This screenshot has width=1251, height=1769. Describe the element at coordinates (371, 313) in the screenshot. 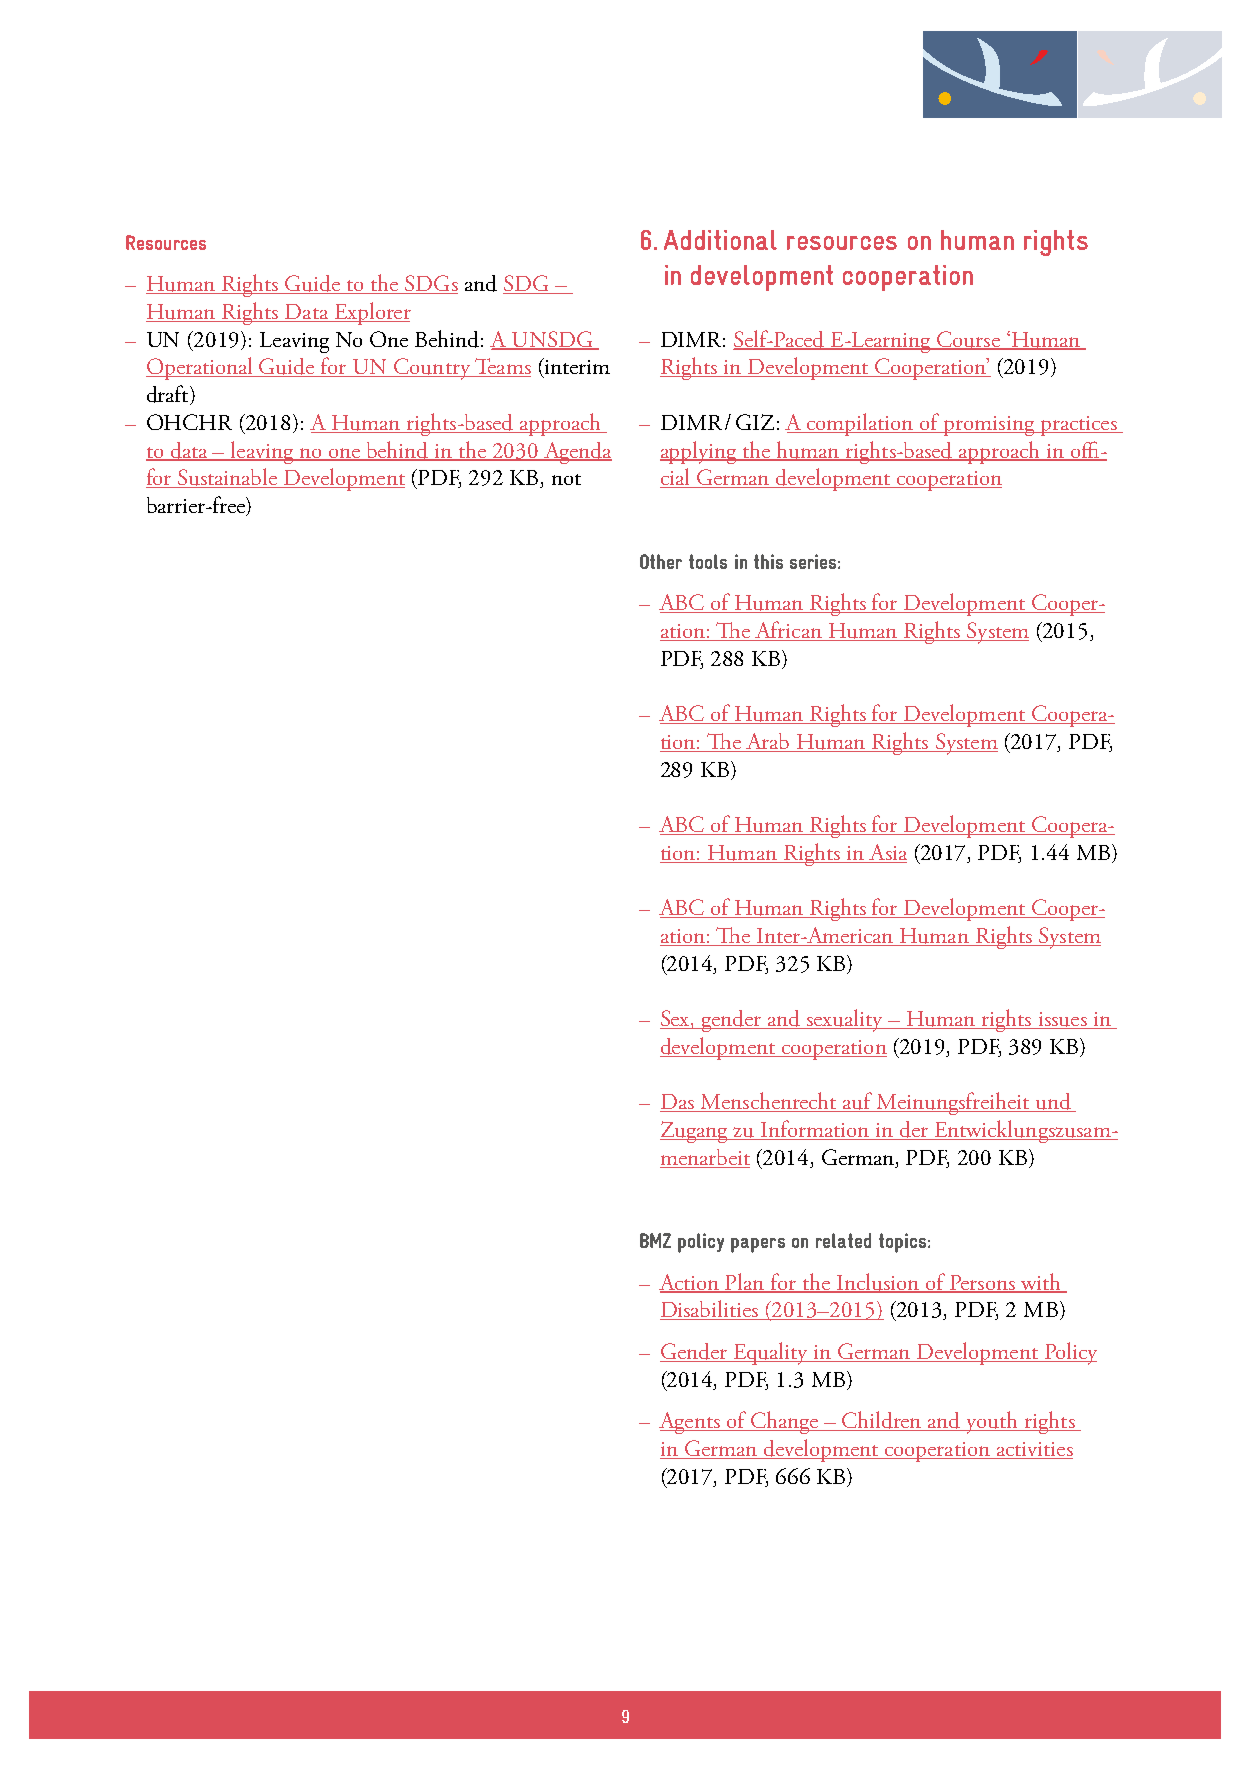

I see `Explorer` at that location.
